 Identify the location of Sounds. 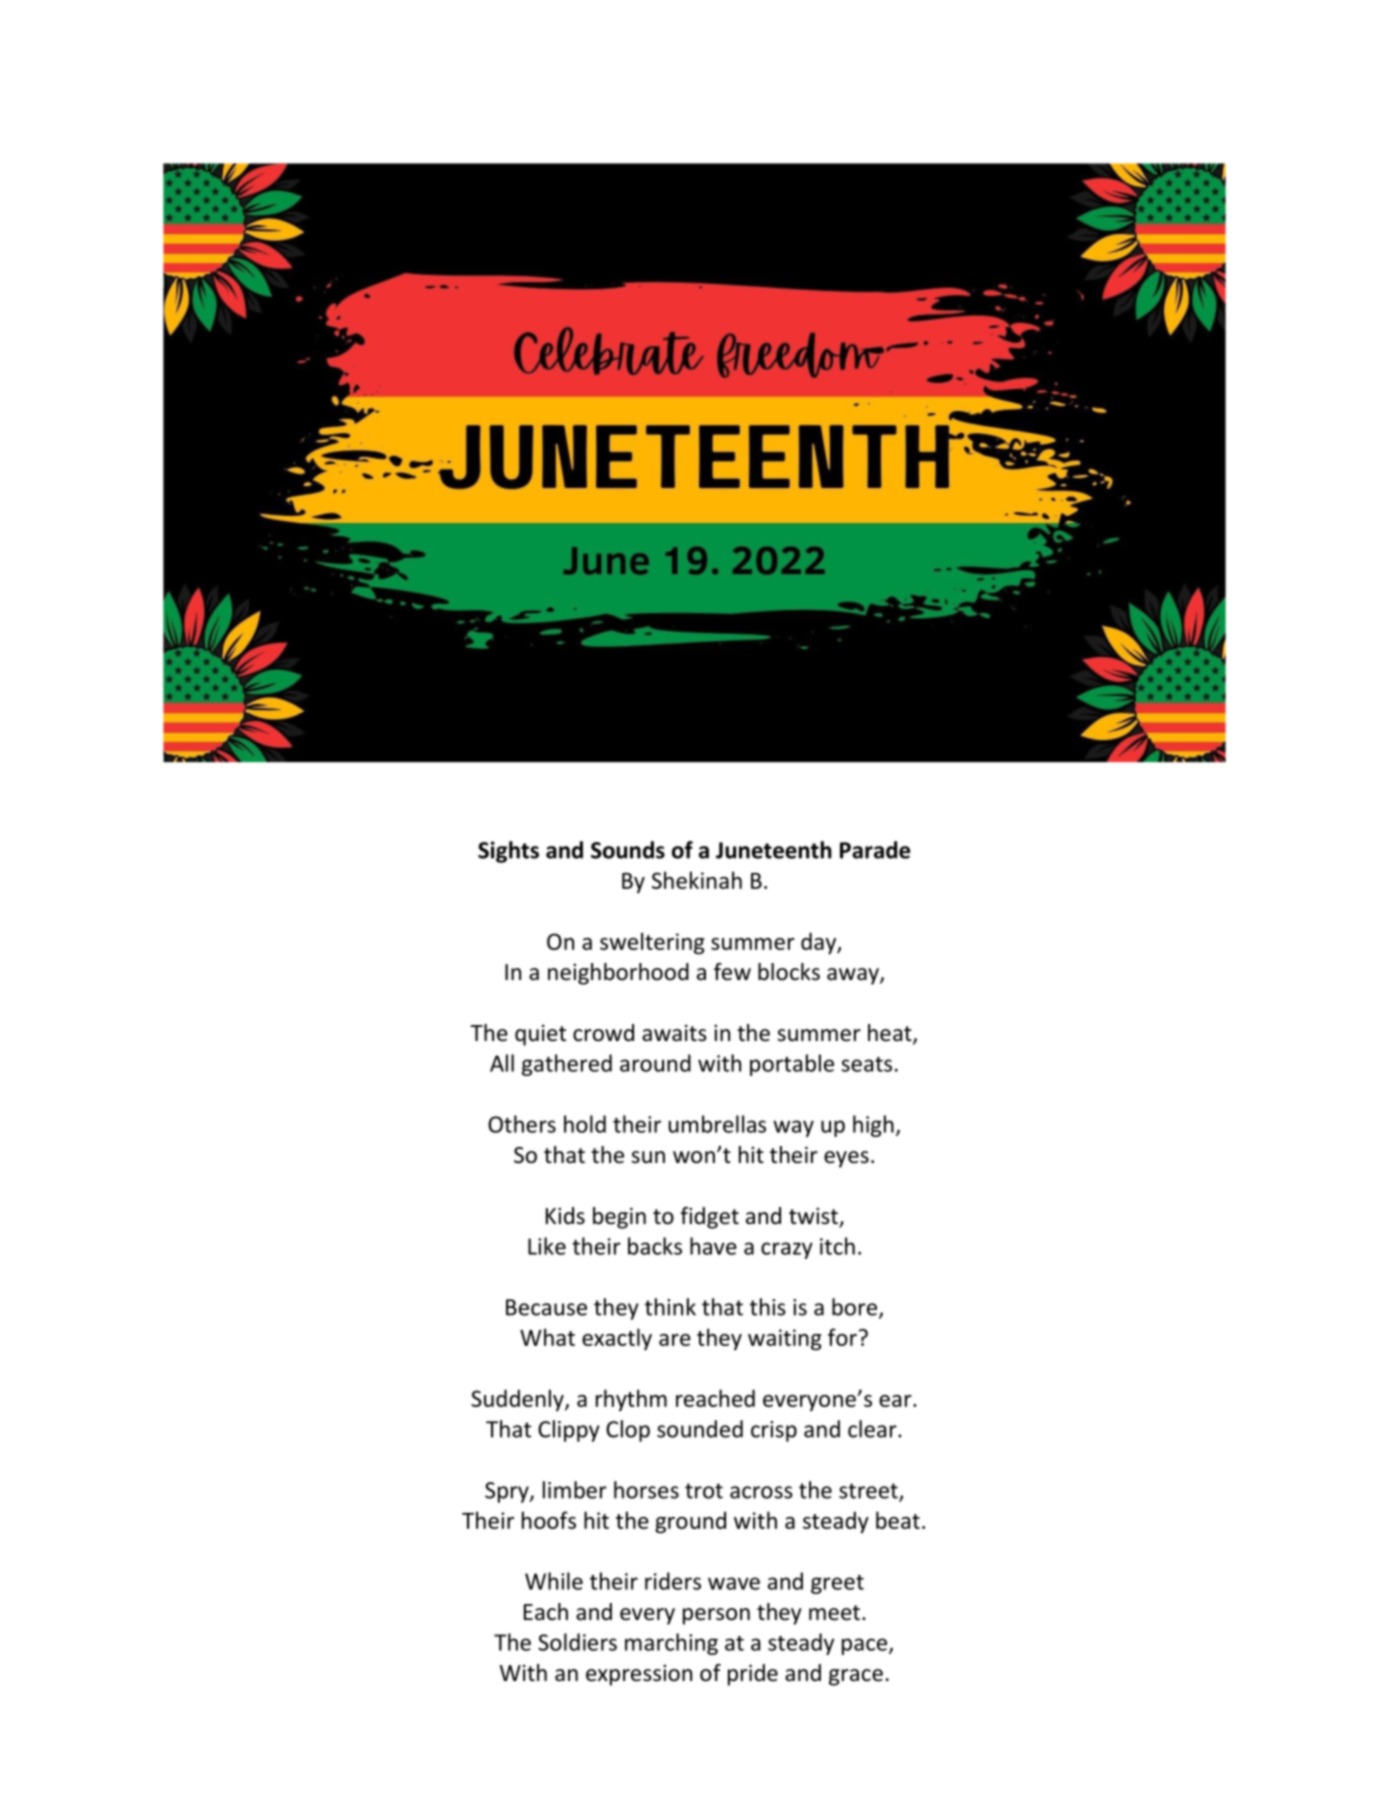
(628, 850).
